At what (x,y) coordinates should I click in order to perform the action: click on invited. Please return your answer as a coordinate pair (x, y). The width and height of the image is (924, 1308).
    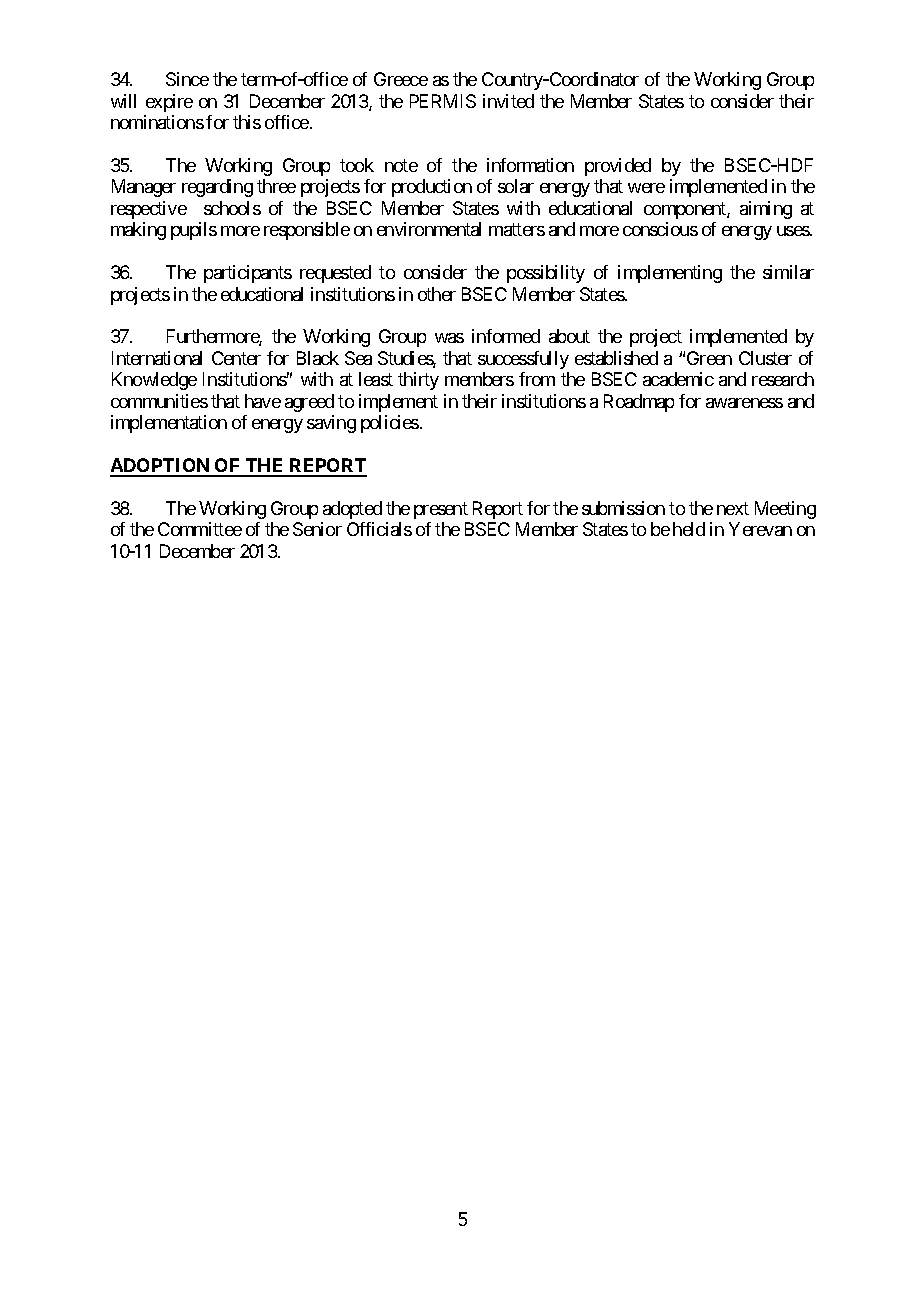
    Looking at the image, I should click on (508, 101).
